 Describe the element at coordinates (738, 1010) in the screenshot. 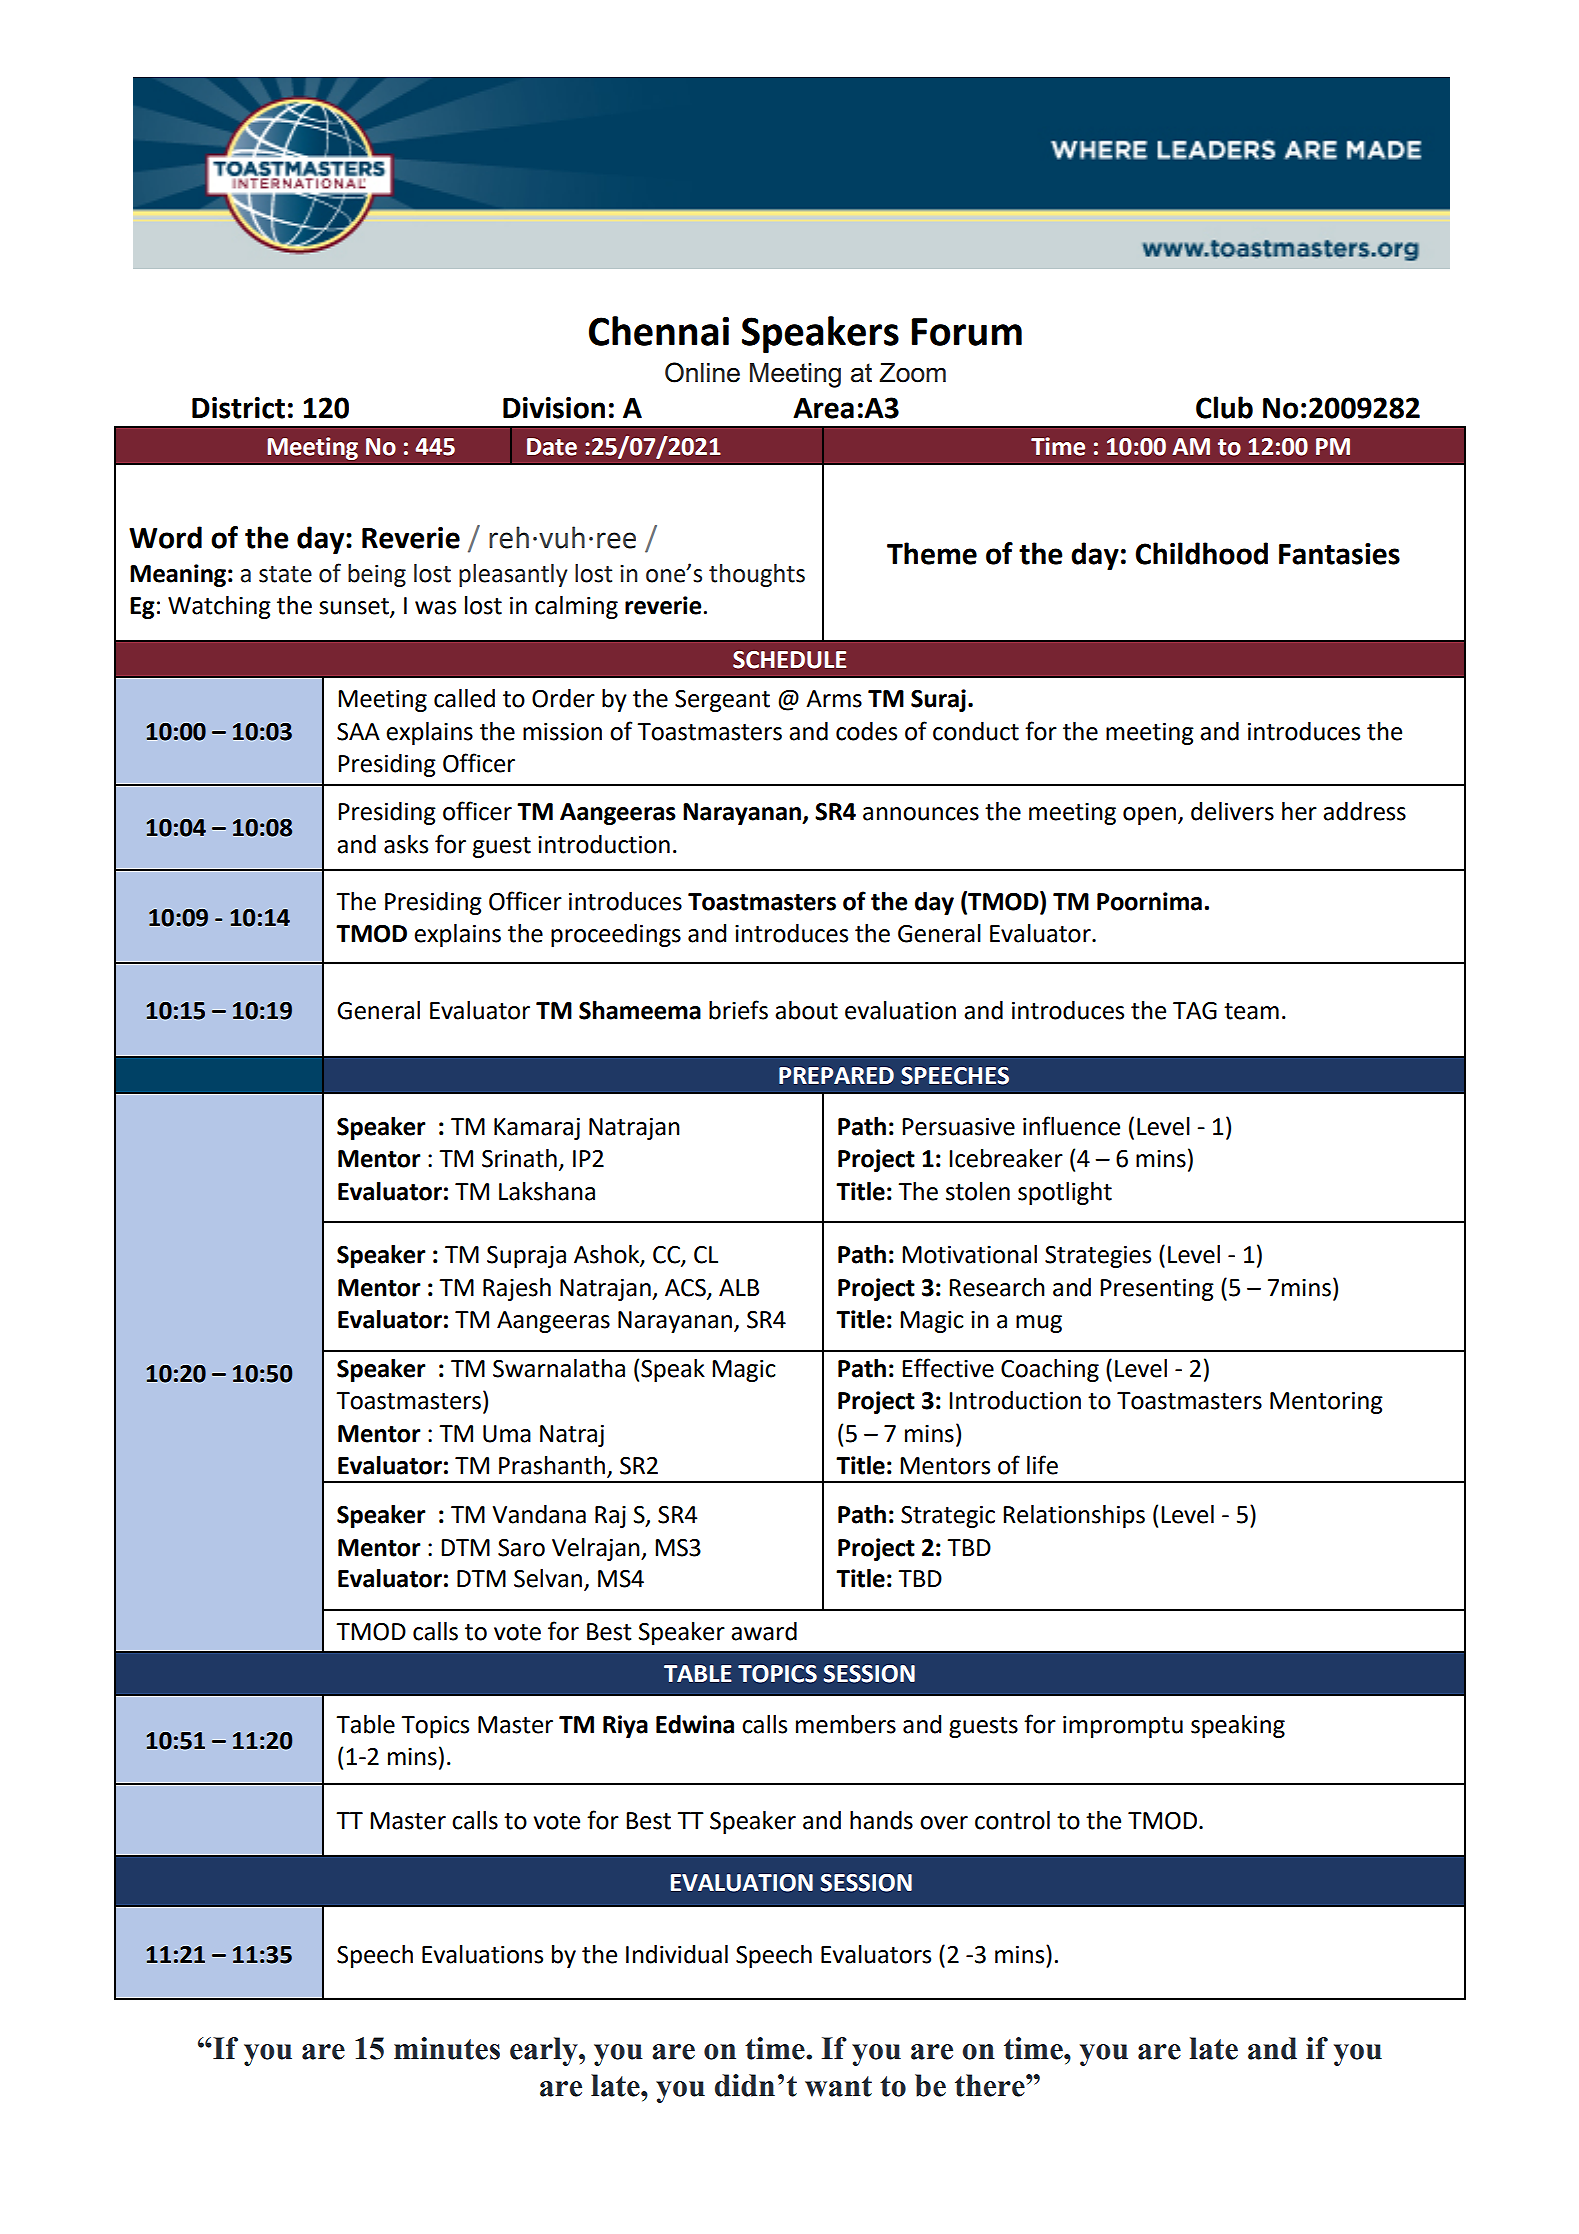

I see `briefs` at that location.
